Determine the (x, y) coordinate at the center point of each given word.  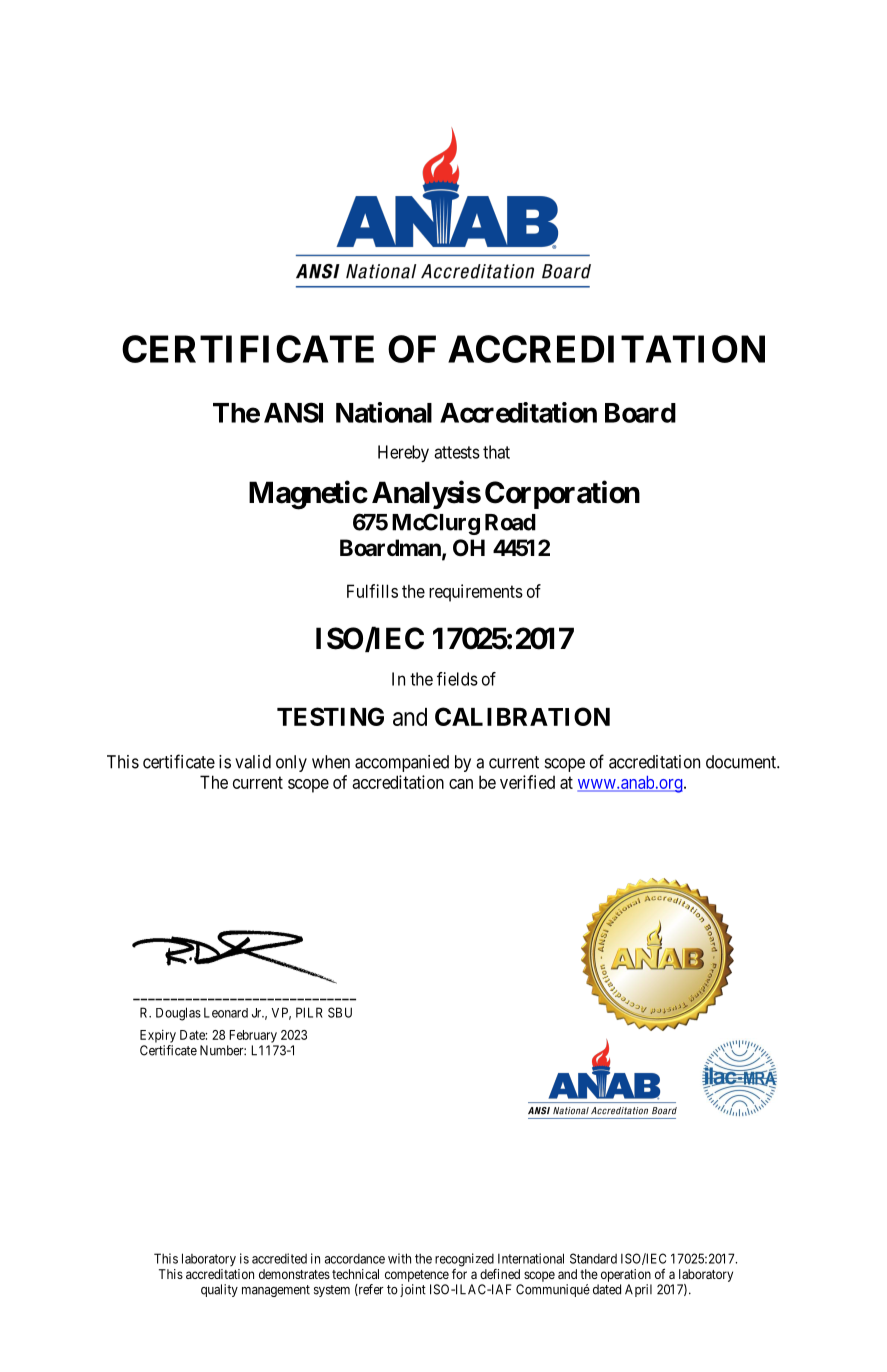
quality (219, 1290)
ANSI (293, 412)
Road (510, 522)
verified (527, 782)
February (253, 1036)
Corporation (562, 494)
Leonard (226, 1012)
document (742, 762)
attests (457, 452)
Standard (593, 1258)
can (461, 784)
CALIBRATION (522, 716)
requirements (476, 593)
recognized (464, 1260)
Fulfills (372, 591)
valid (253, 762)
